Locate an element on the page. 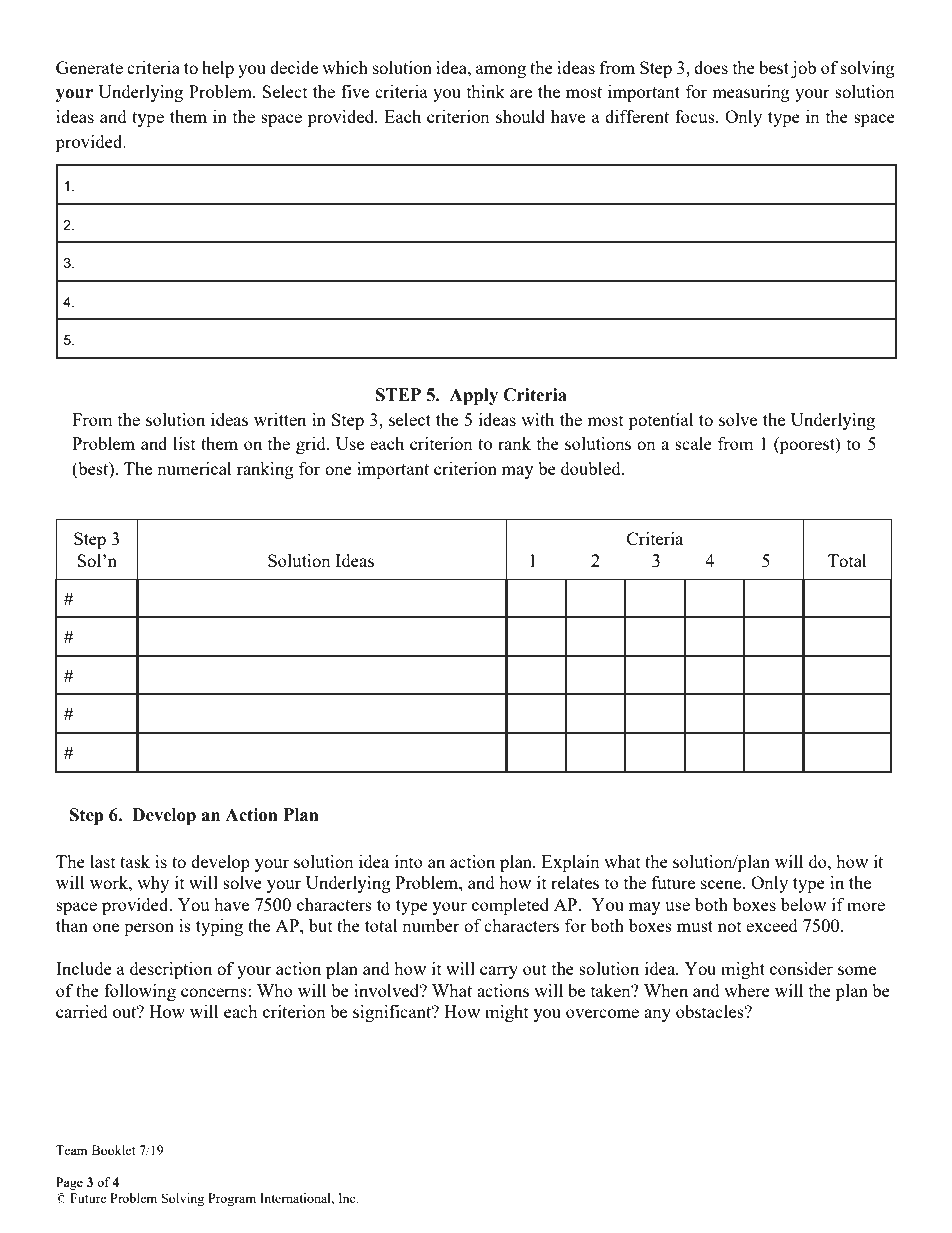  numerical is located at coordinates (194, 468).
